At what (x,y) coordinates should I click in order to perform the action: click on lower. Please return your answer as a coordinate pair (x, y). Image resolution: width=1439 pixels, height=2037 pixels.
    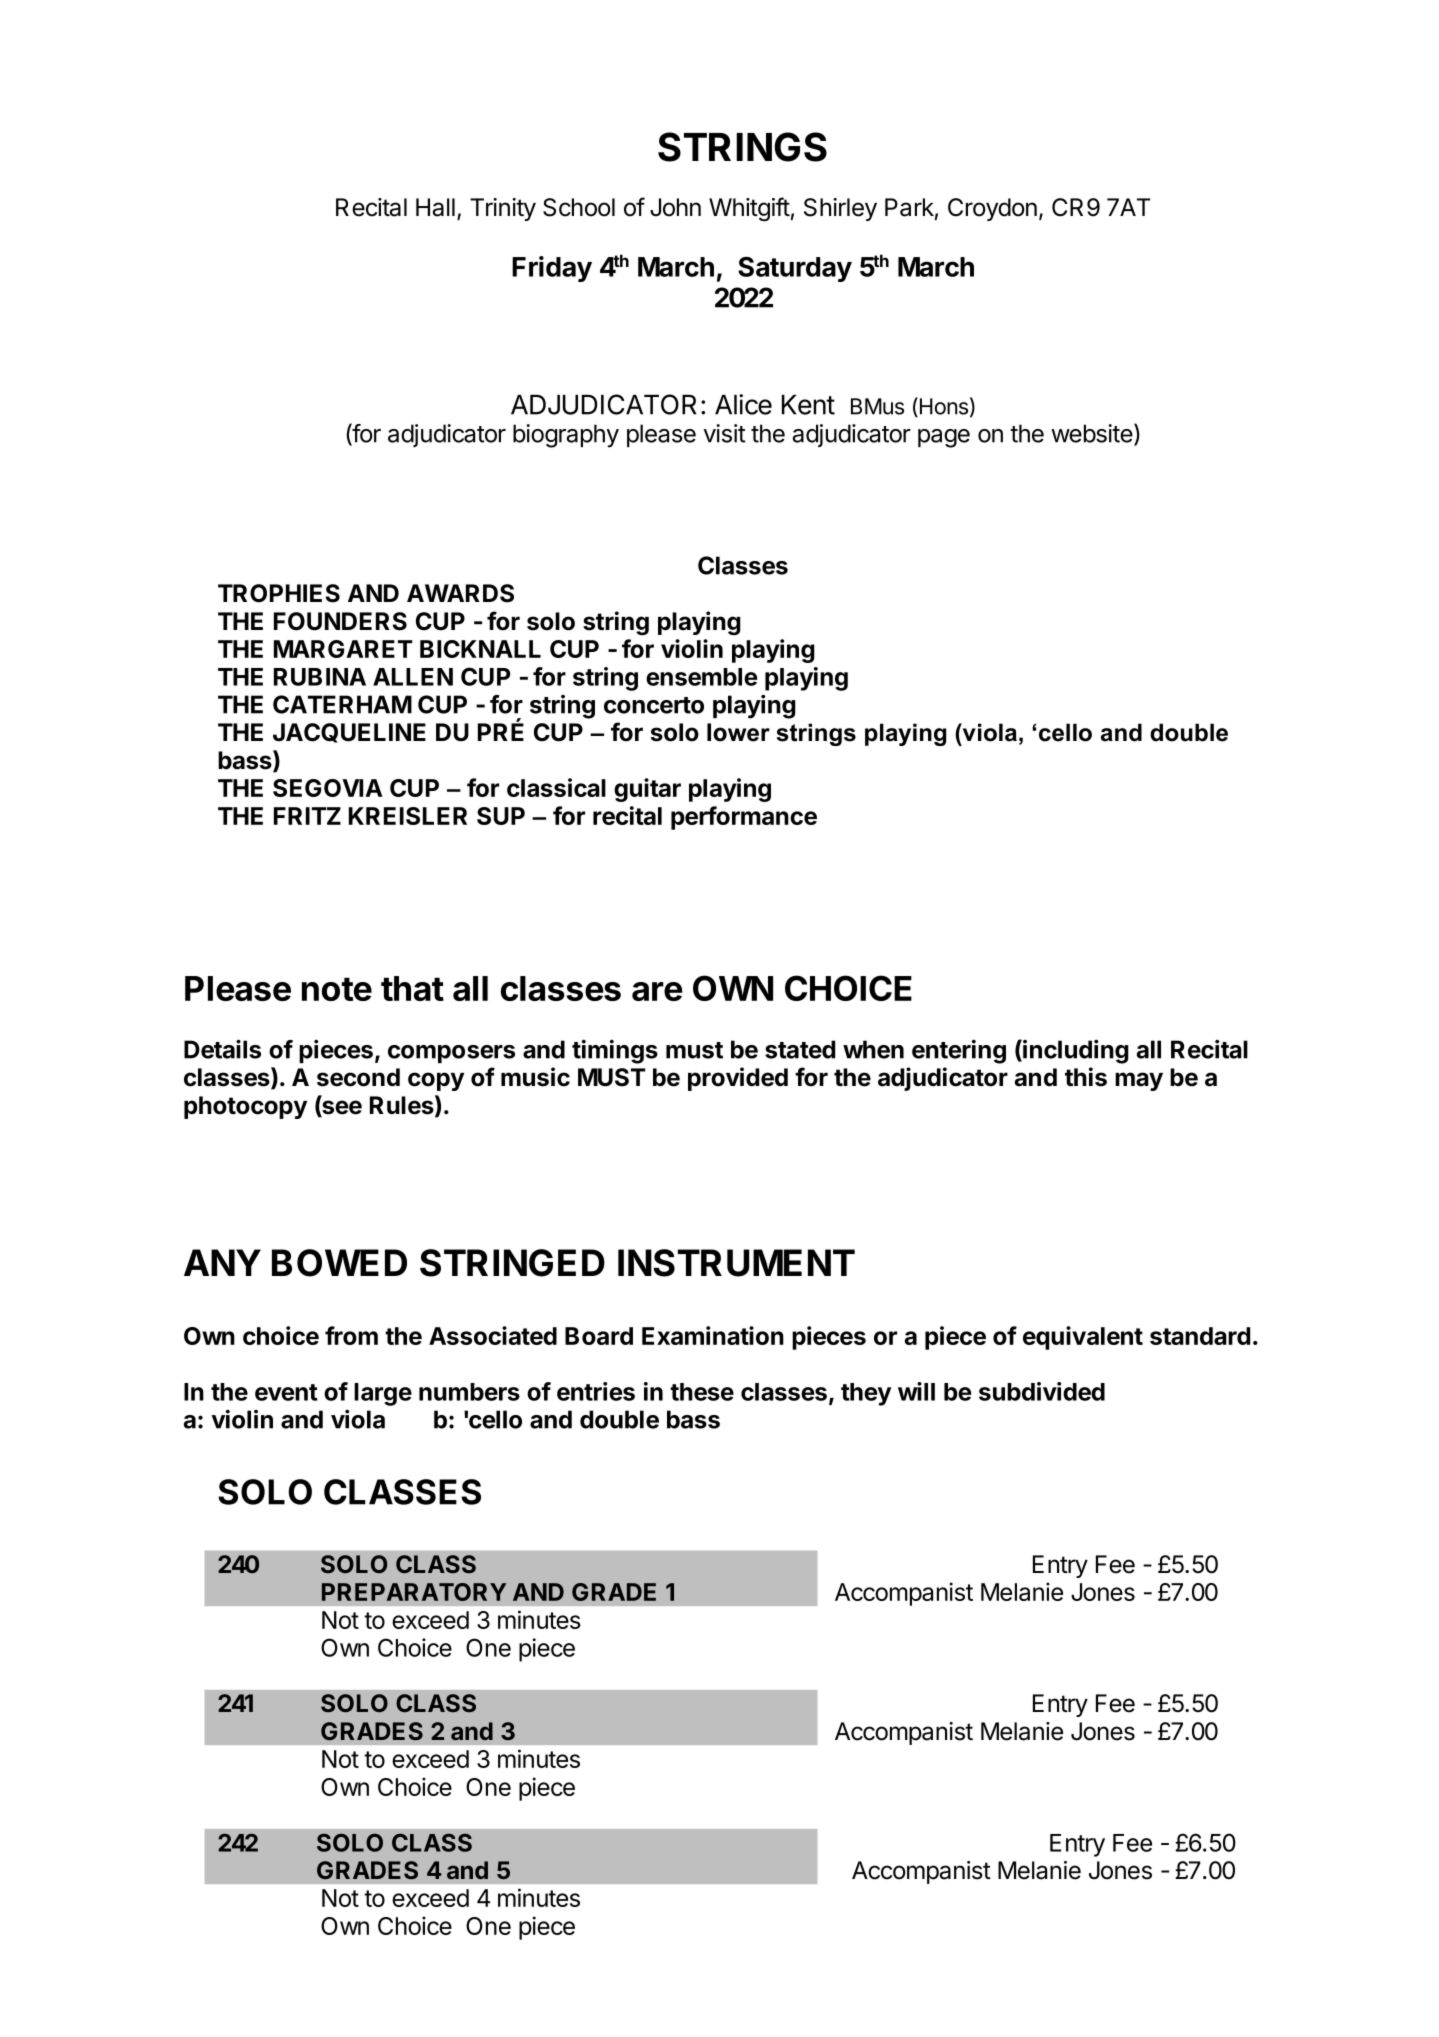
    Looking at the image, I should click on (738, 732).
